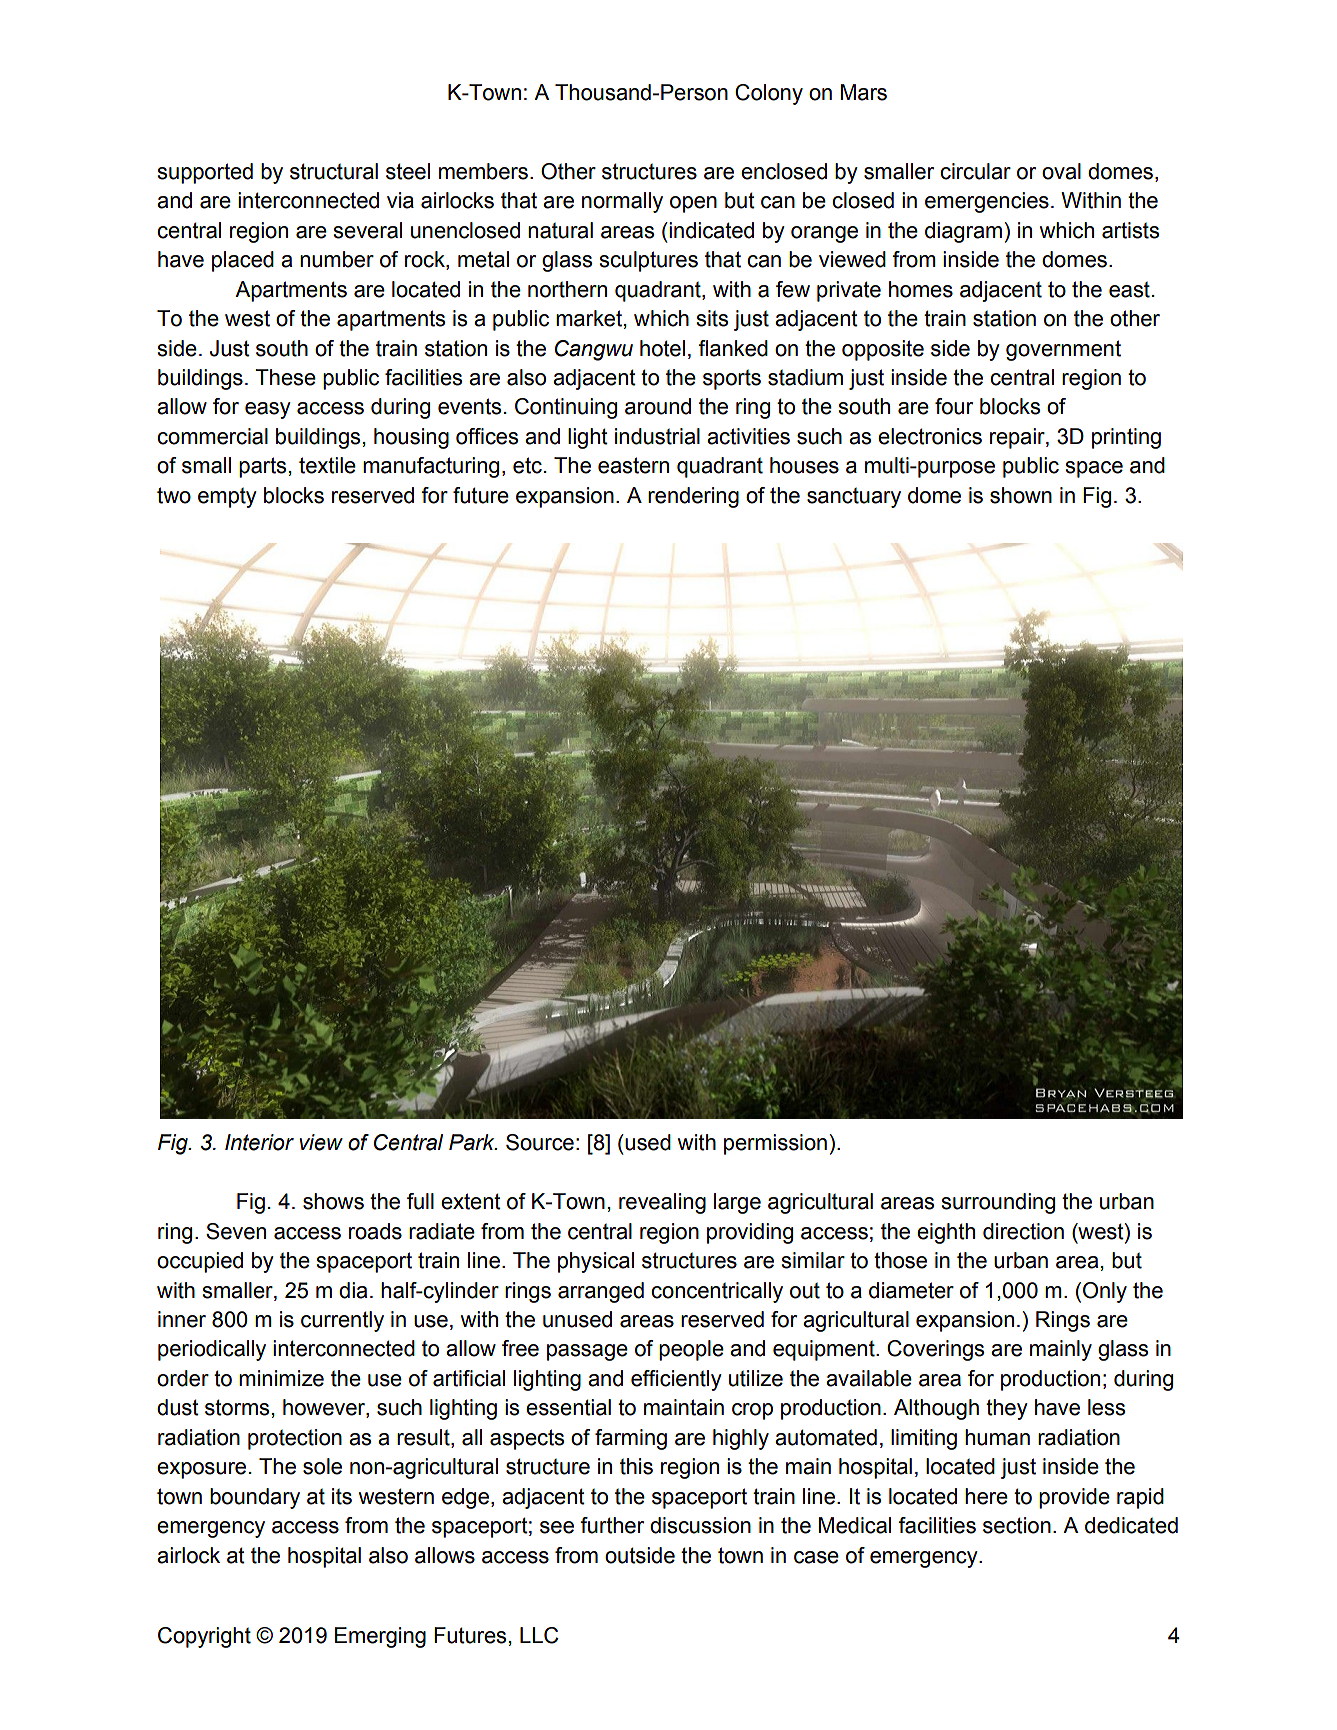  Describe the element at coordinates (540, 1142) in the document. I see `Source` at that location.
